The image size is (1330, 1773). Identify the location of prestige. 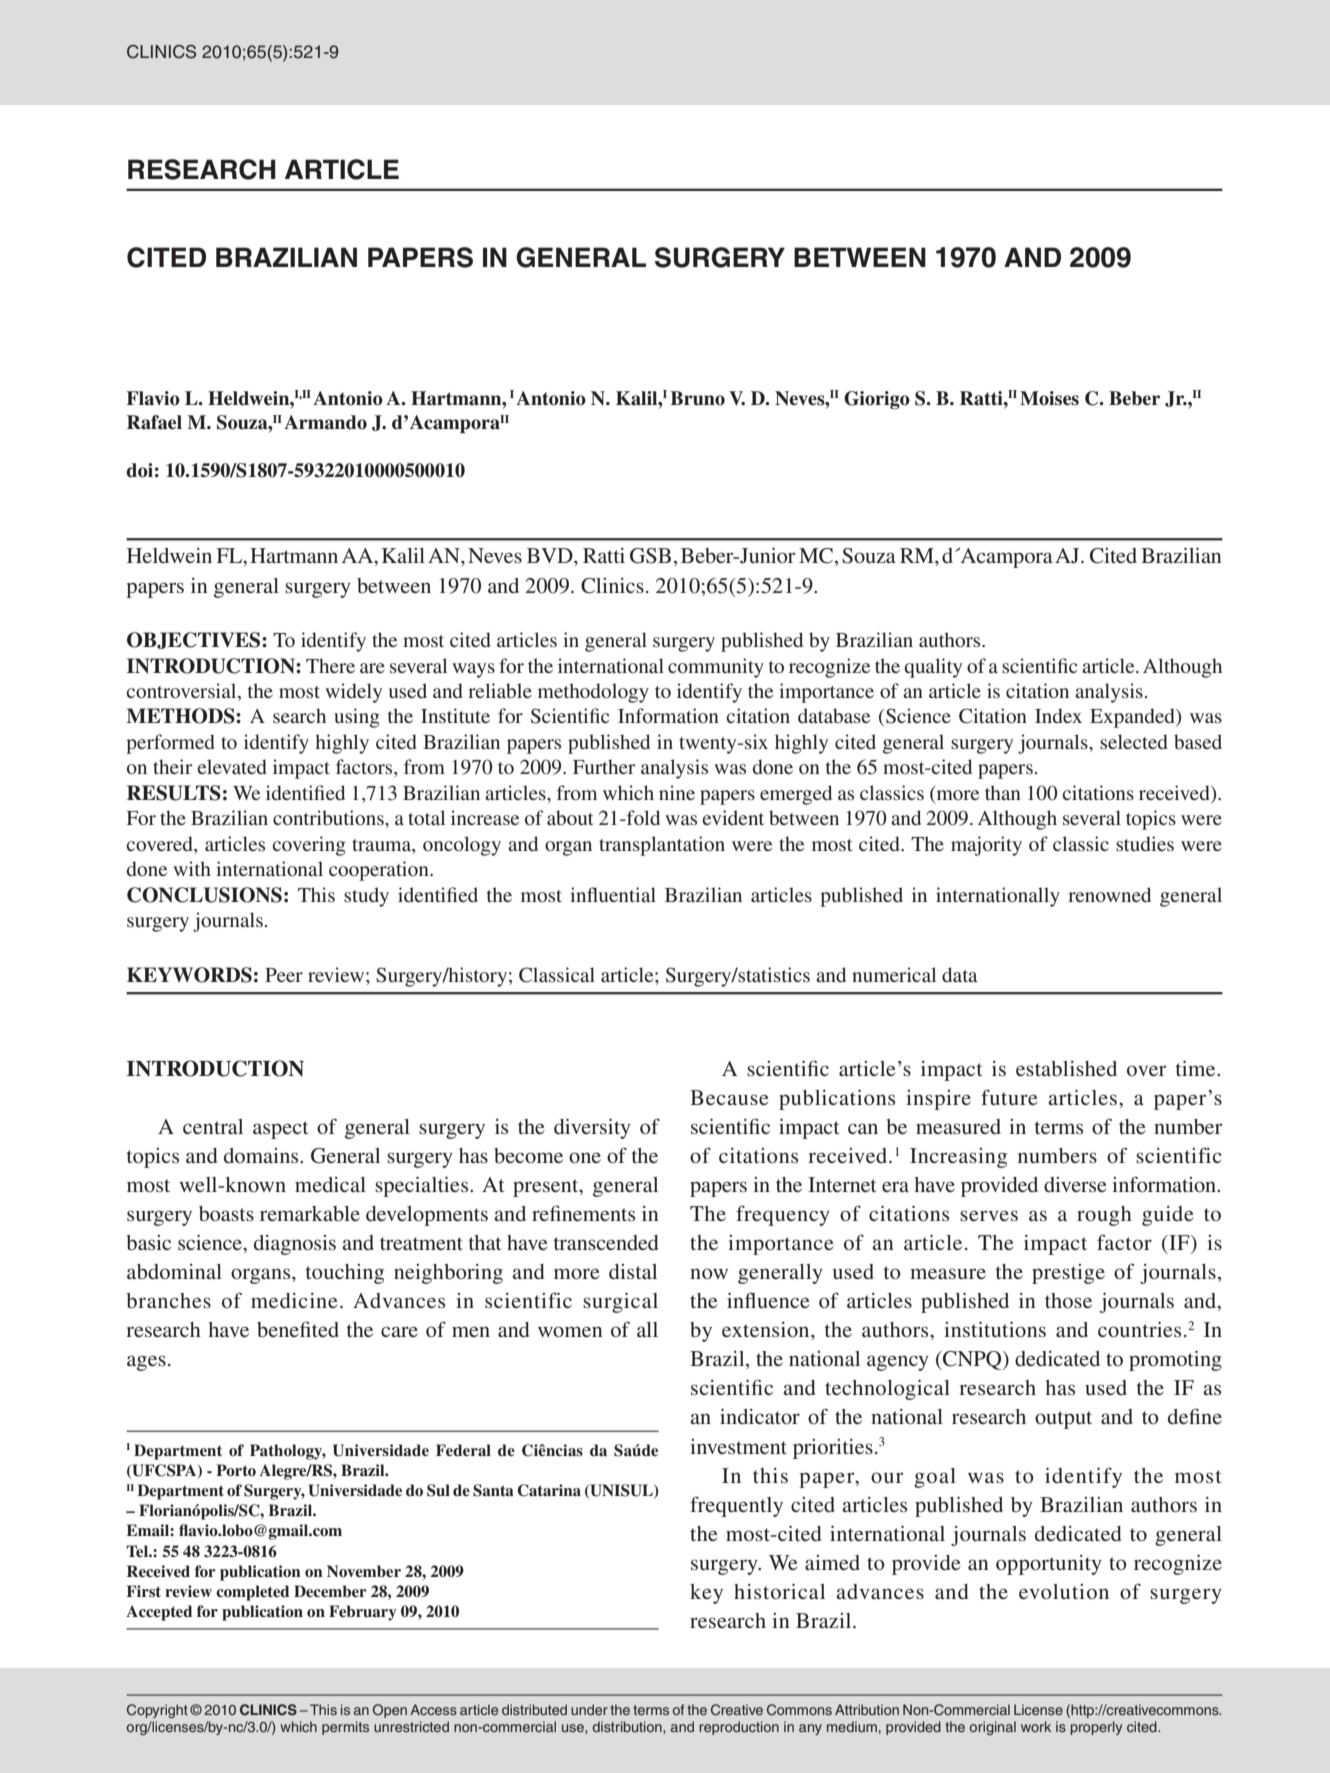
(1068, 1274).
